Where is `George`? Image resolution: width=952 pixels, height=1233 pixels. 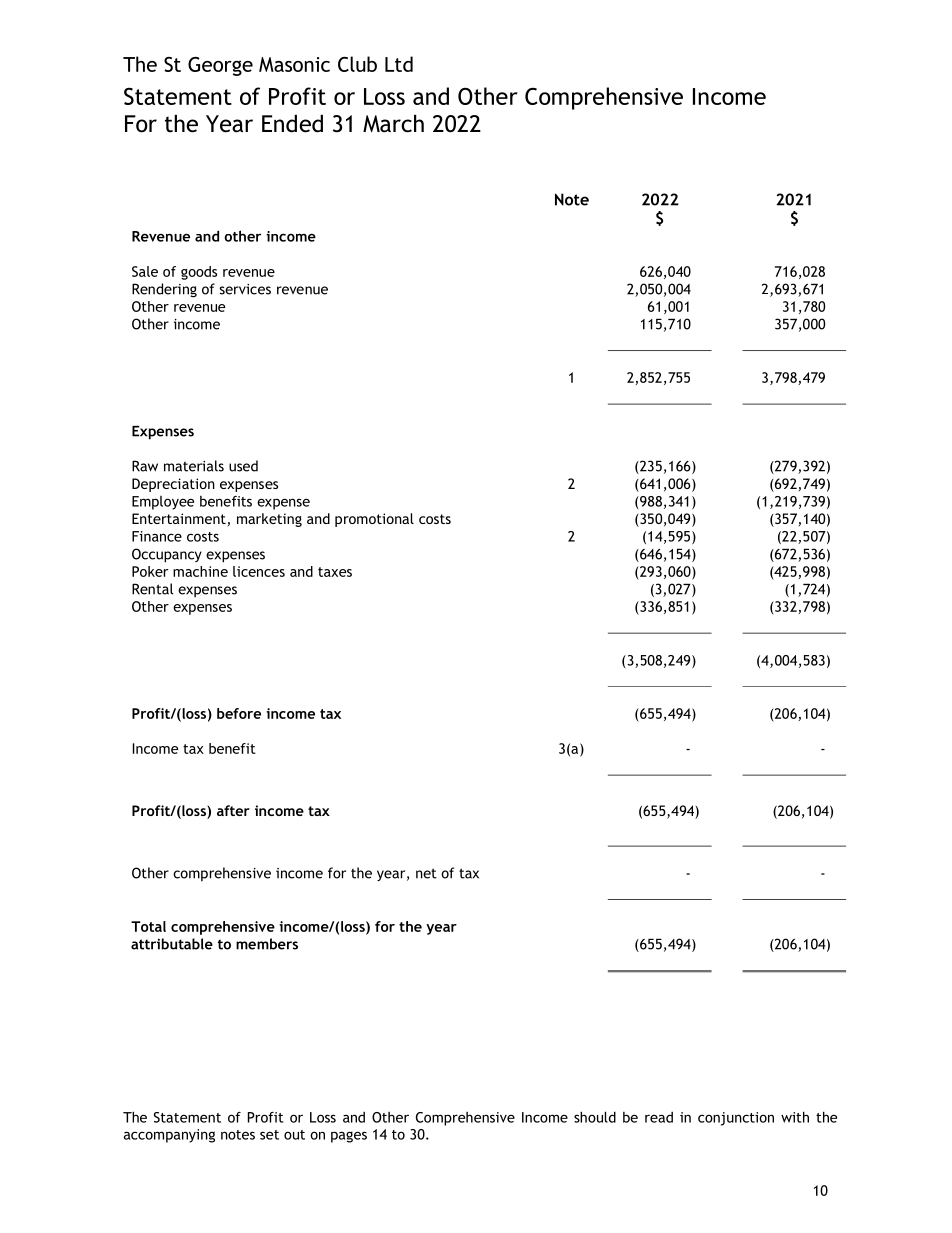
George is located at coordinates (220, 66).
